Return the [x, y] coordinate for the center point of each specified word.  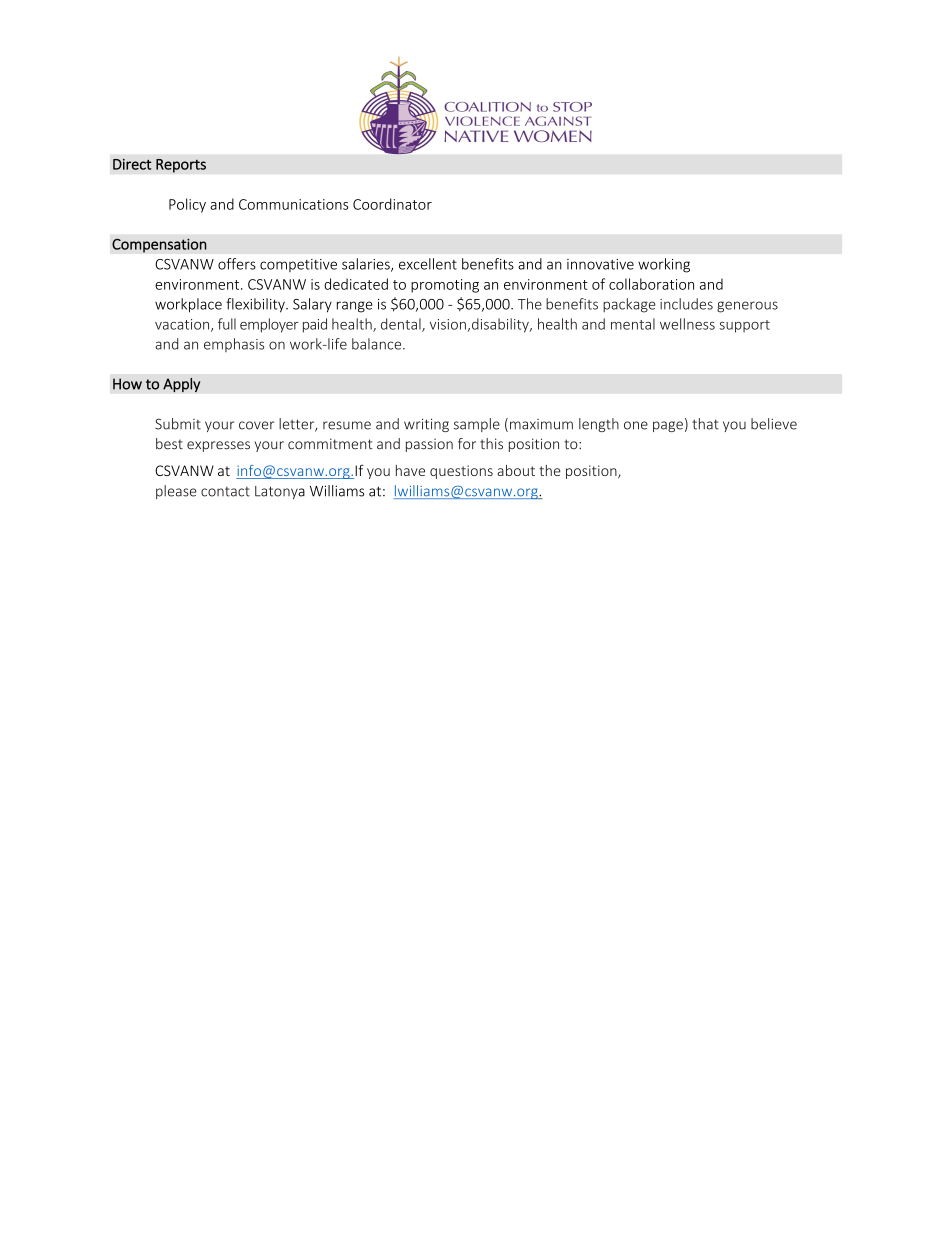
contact [225, 492]
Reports [181, 166]
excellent [428, 264]
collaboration [651, 284]
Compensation [159, 245]
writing [426, 425]
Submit [178, 424]
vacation [183, 325]
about [516, 470]
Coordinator [392, 204]
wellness [687, 324]
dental [402, 325]
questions [461, 472]
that [705, 424]
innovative [600, 264]
